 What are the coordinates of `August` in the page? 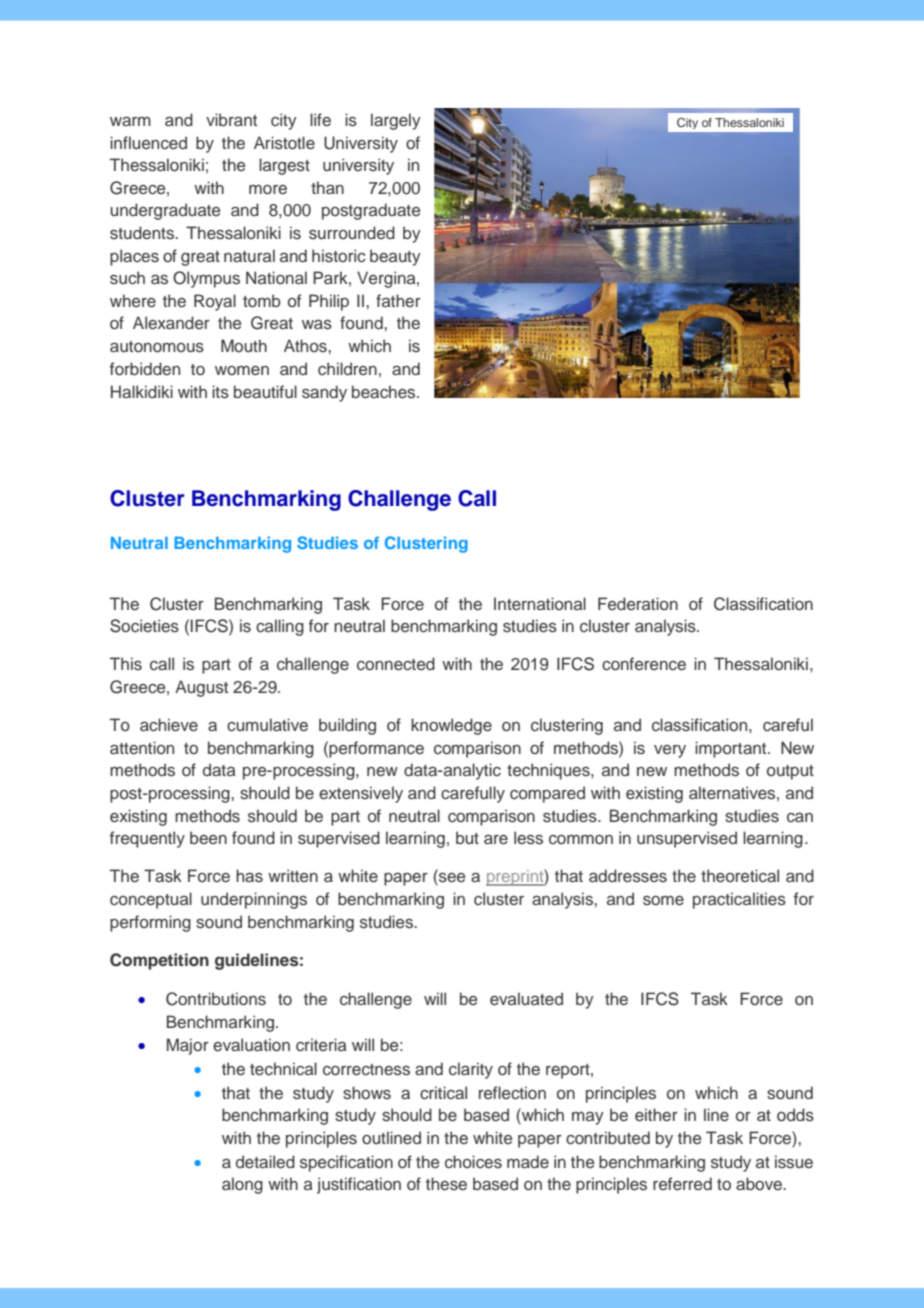 It's located at (201, 688).
